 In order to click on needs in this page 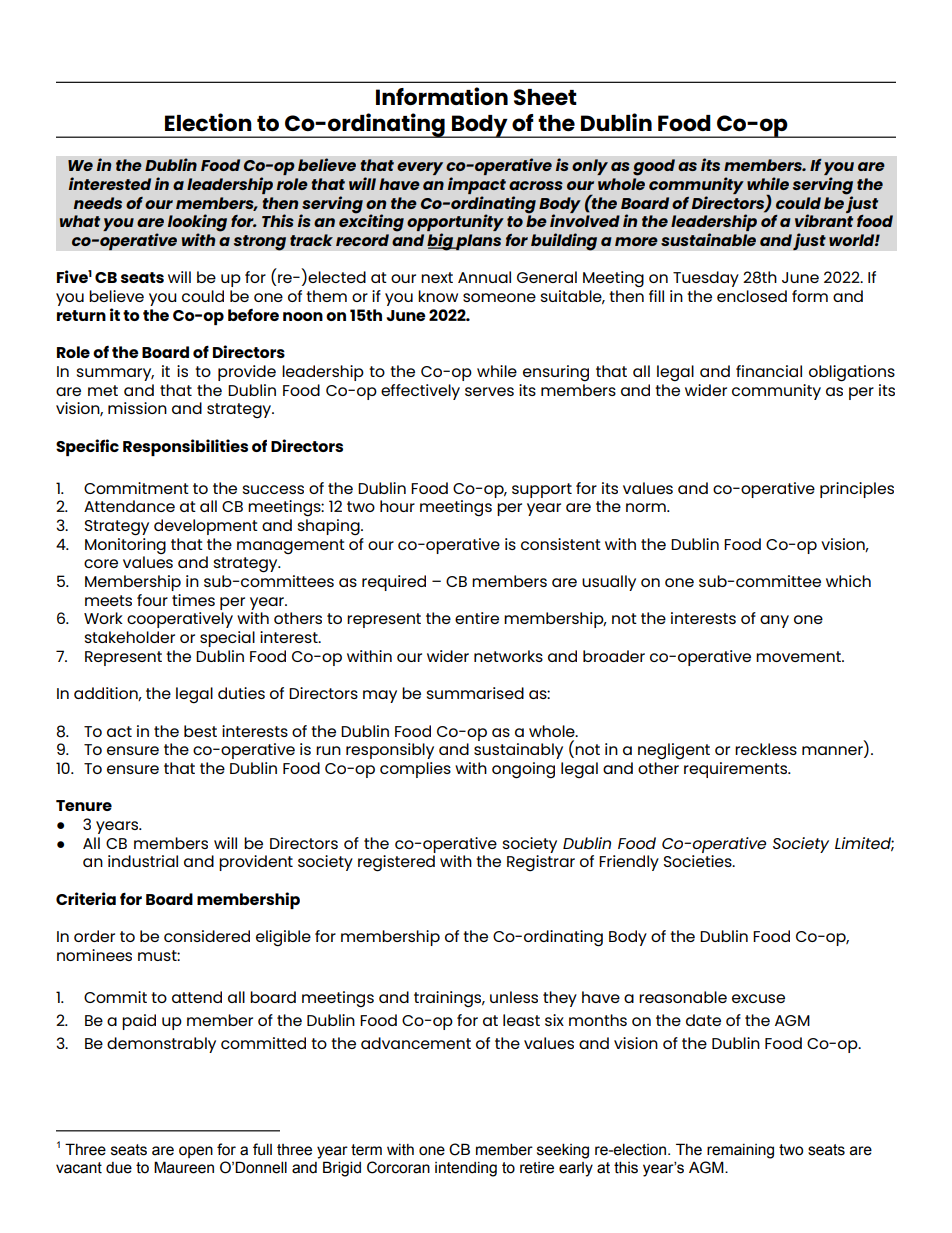, I will do `click(98, 203)`.
